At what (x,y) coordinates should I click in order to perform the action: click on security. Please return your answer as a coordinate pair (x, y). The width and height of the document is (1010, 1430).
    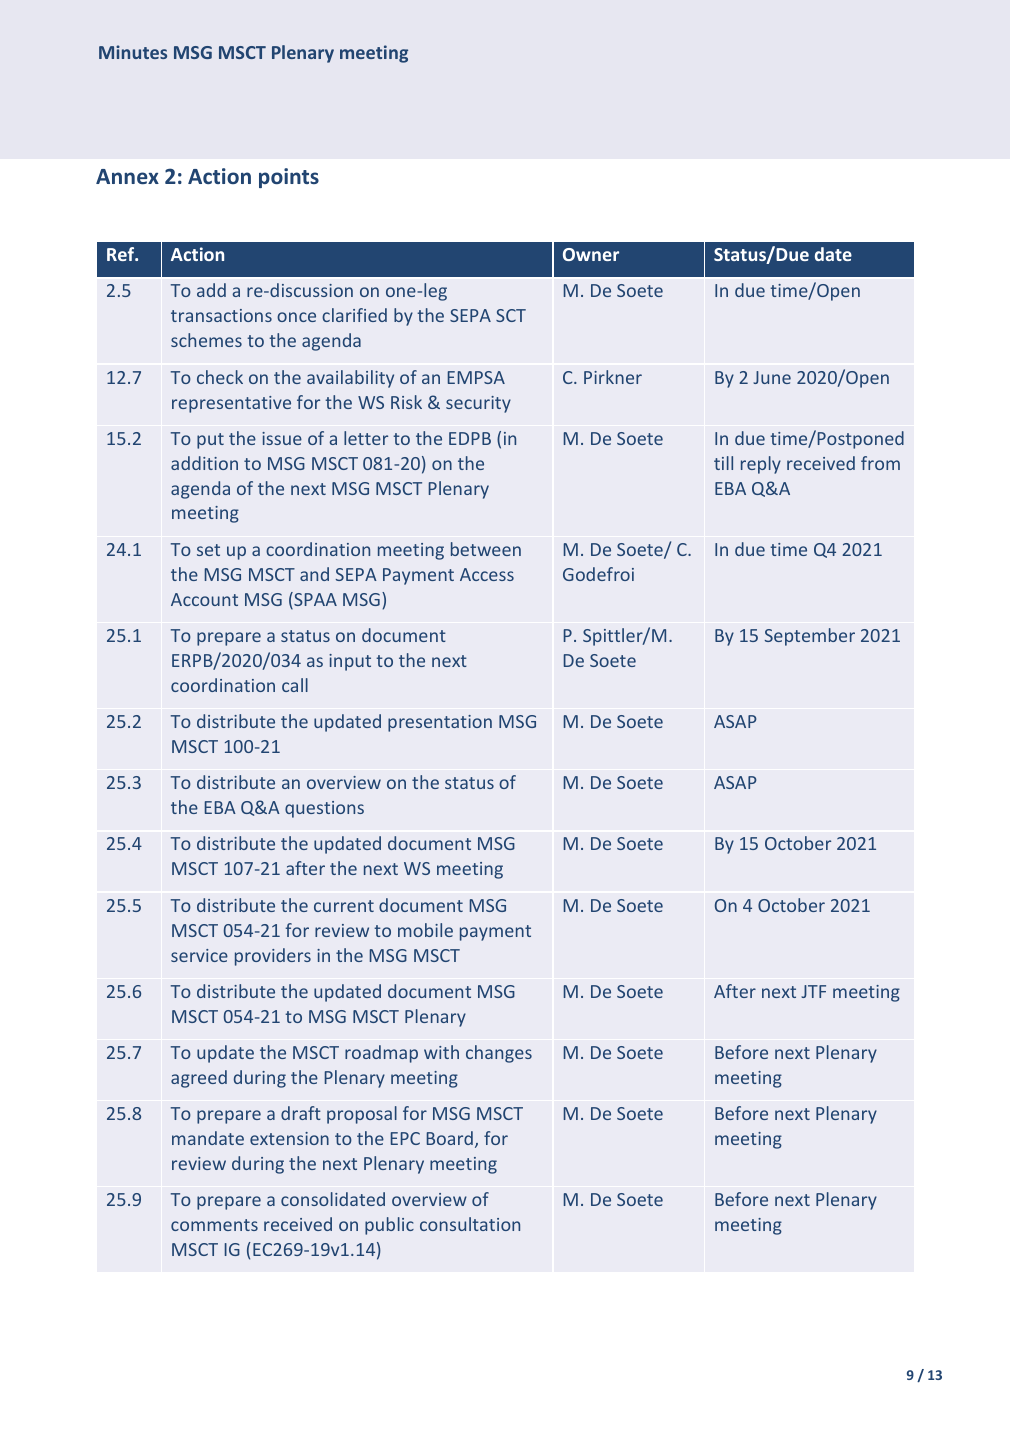
    Looking at the image, I should click on (478, 404).
